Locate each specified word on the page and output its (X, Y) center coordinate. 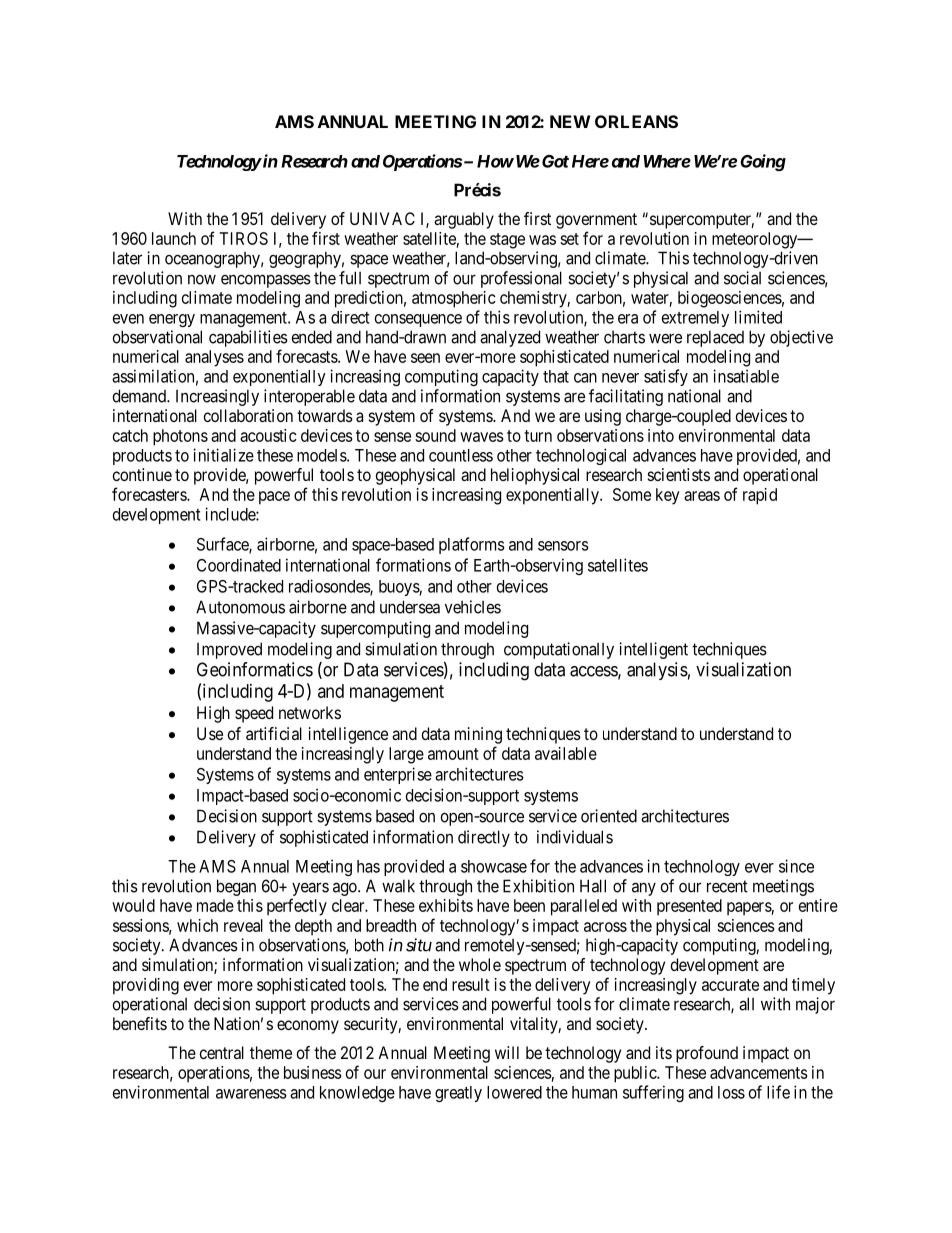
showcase (494, 866)
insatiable (746, 376)
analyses (214, 358)
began (236, 887)
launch (174, 238)
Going (763, 162)
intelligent (653, 650)
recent (727, 886)
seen (425, 358)
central (222, 1052)
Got (554, 161)
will (507, 1052)
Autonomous (240, 607)
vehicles (473, 607)
